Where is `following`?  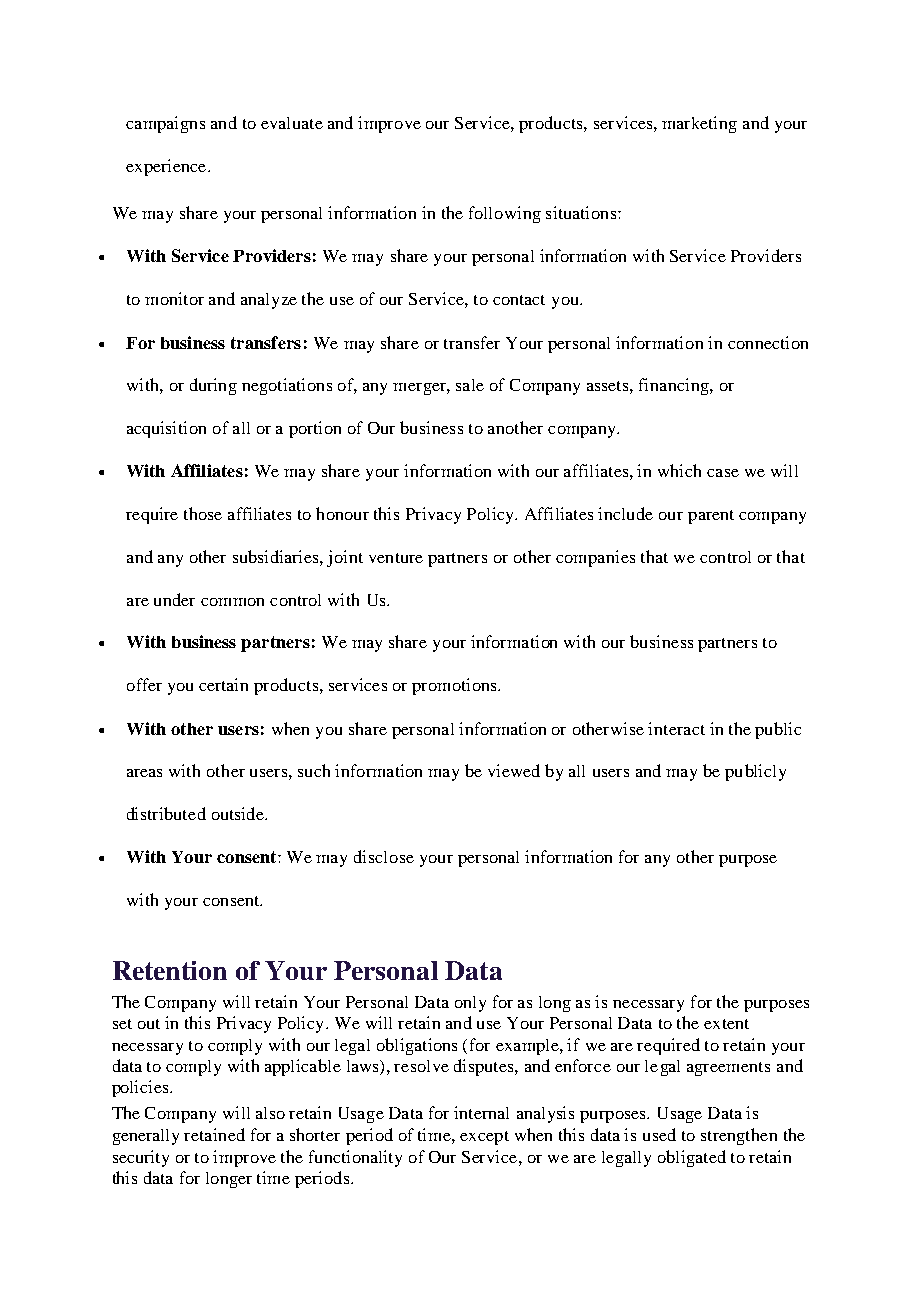 following is located at coordinates (505, 214).
